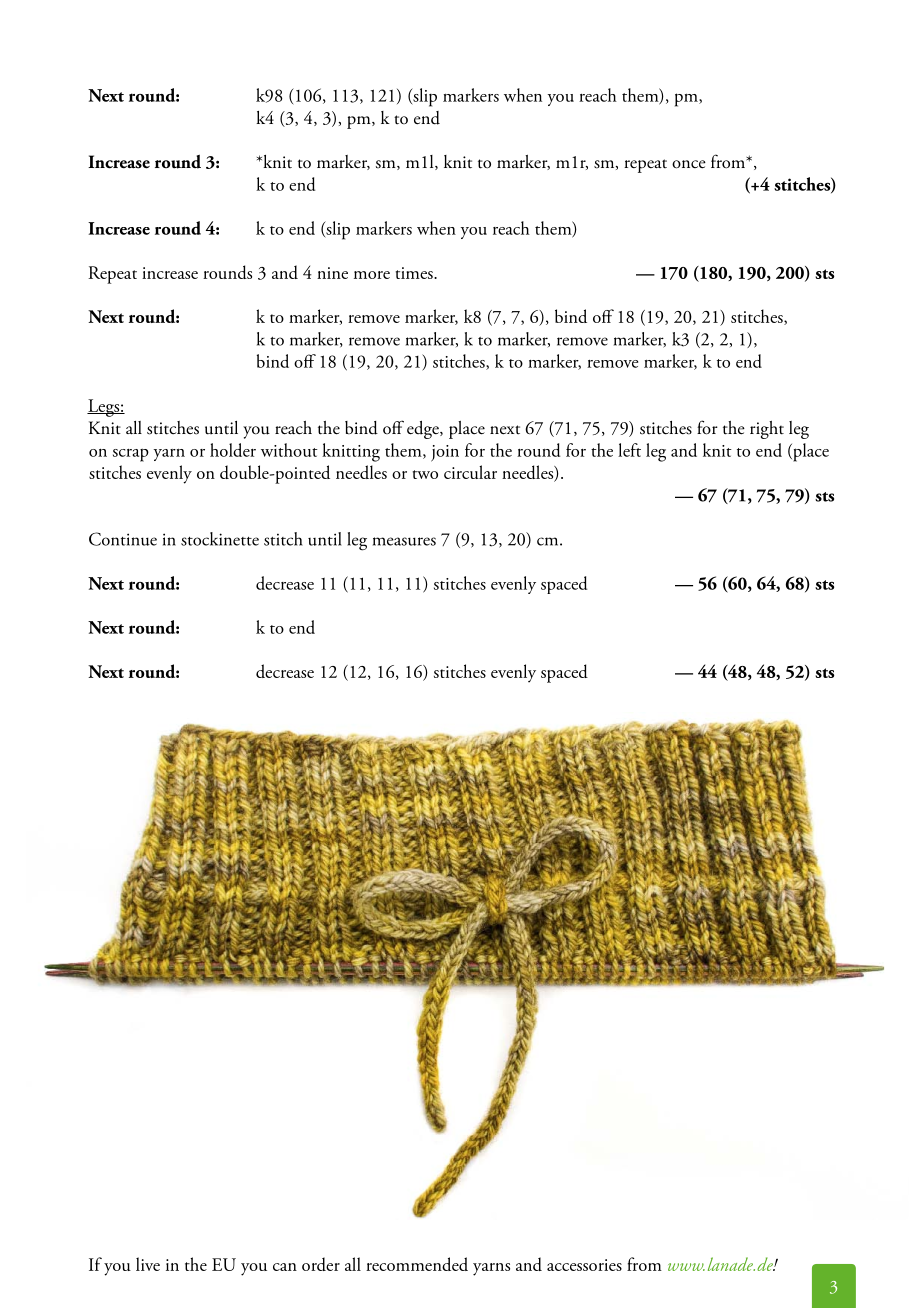 The width and height of the screenshot is (924, 1308). Describe the element at coordinates (417, 1264) in the screenshot. I see `recommended` at that location.
